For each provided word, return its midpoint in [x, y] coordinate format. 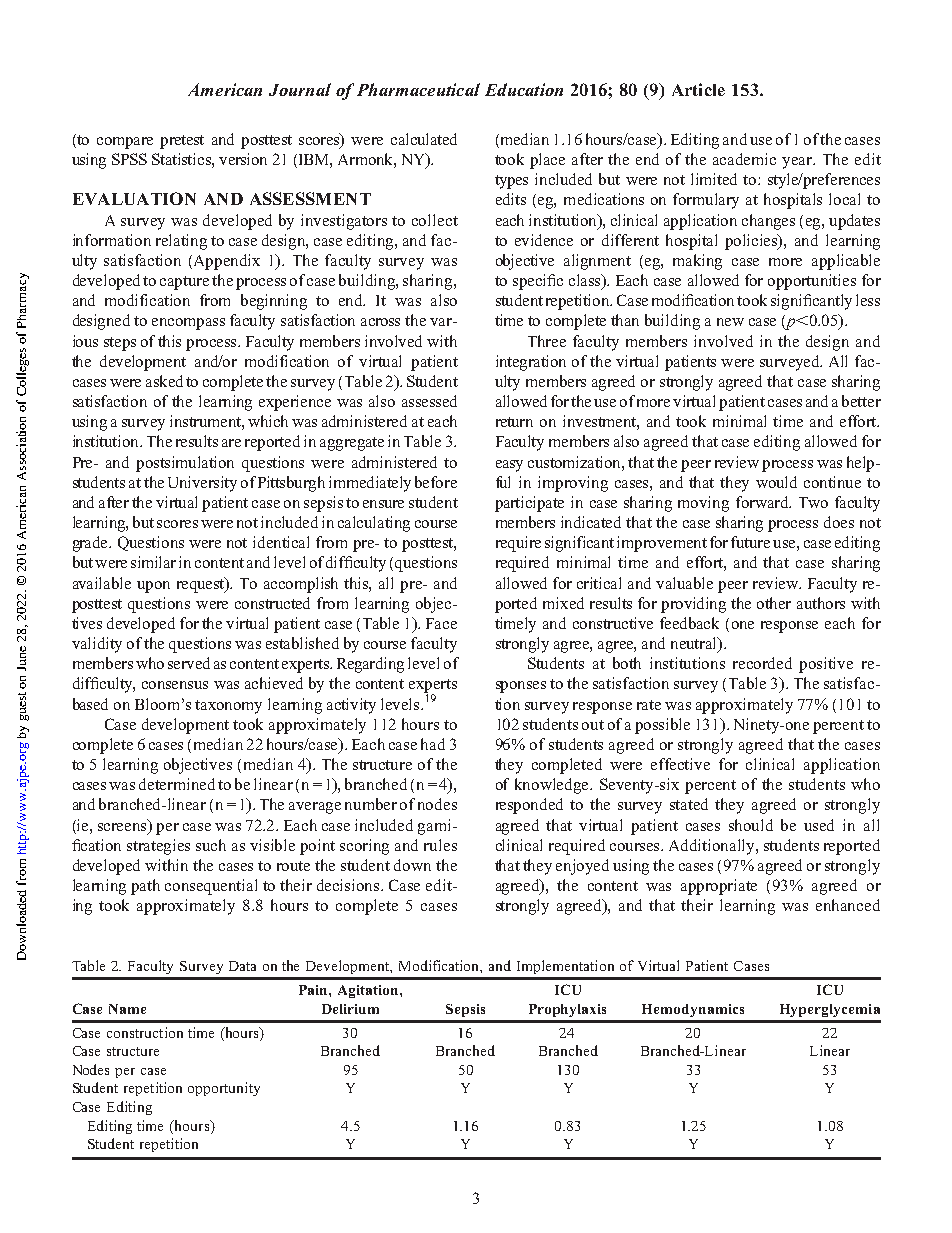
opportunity [224, 1089]
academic [744, 159]
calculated [424, 139]
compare [125, 143]
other [774, 603]
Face [441, 623]
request [202, 585]
